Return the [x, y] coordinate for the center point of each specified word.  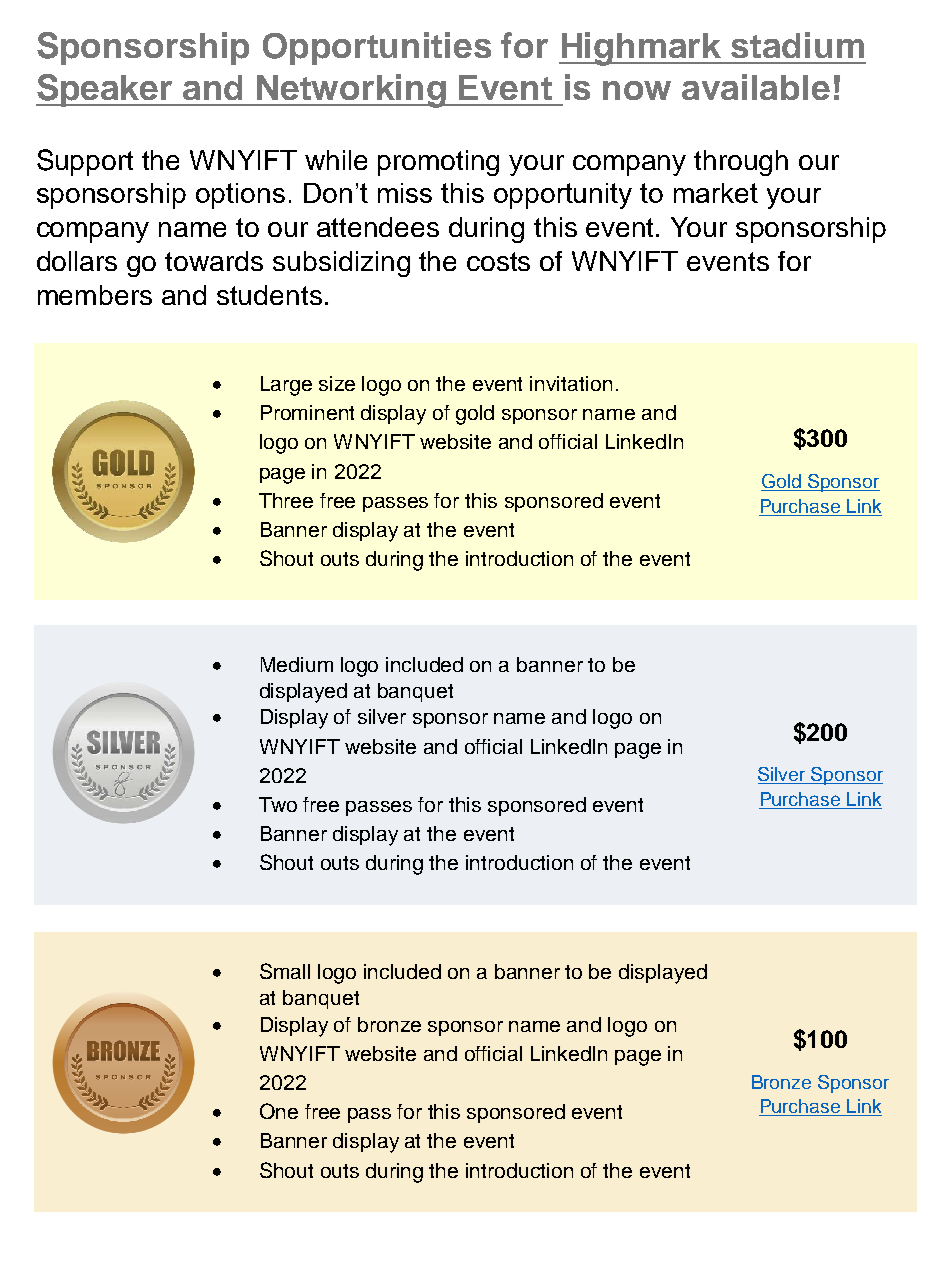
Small [285, 971]
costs [498, 261]
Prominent [307, 412]
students [269, 295]
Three [286, 500]
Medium [297, 664]
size [337, 383]
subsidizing [341, 264]
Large [286, 386]
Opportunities [377, 48]
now [637, 90]
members [95, 295]
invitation [571, 383]
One [279, 1111]
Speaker [105, 90]
